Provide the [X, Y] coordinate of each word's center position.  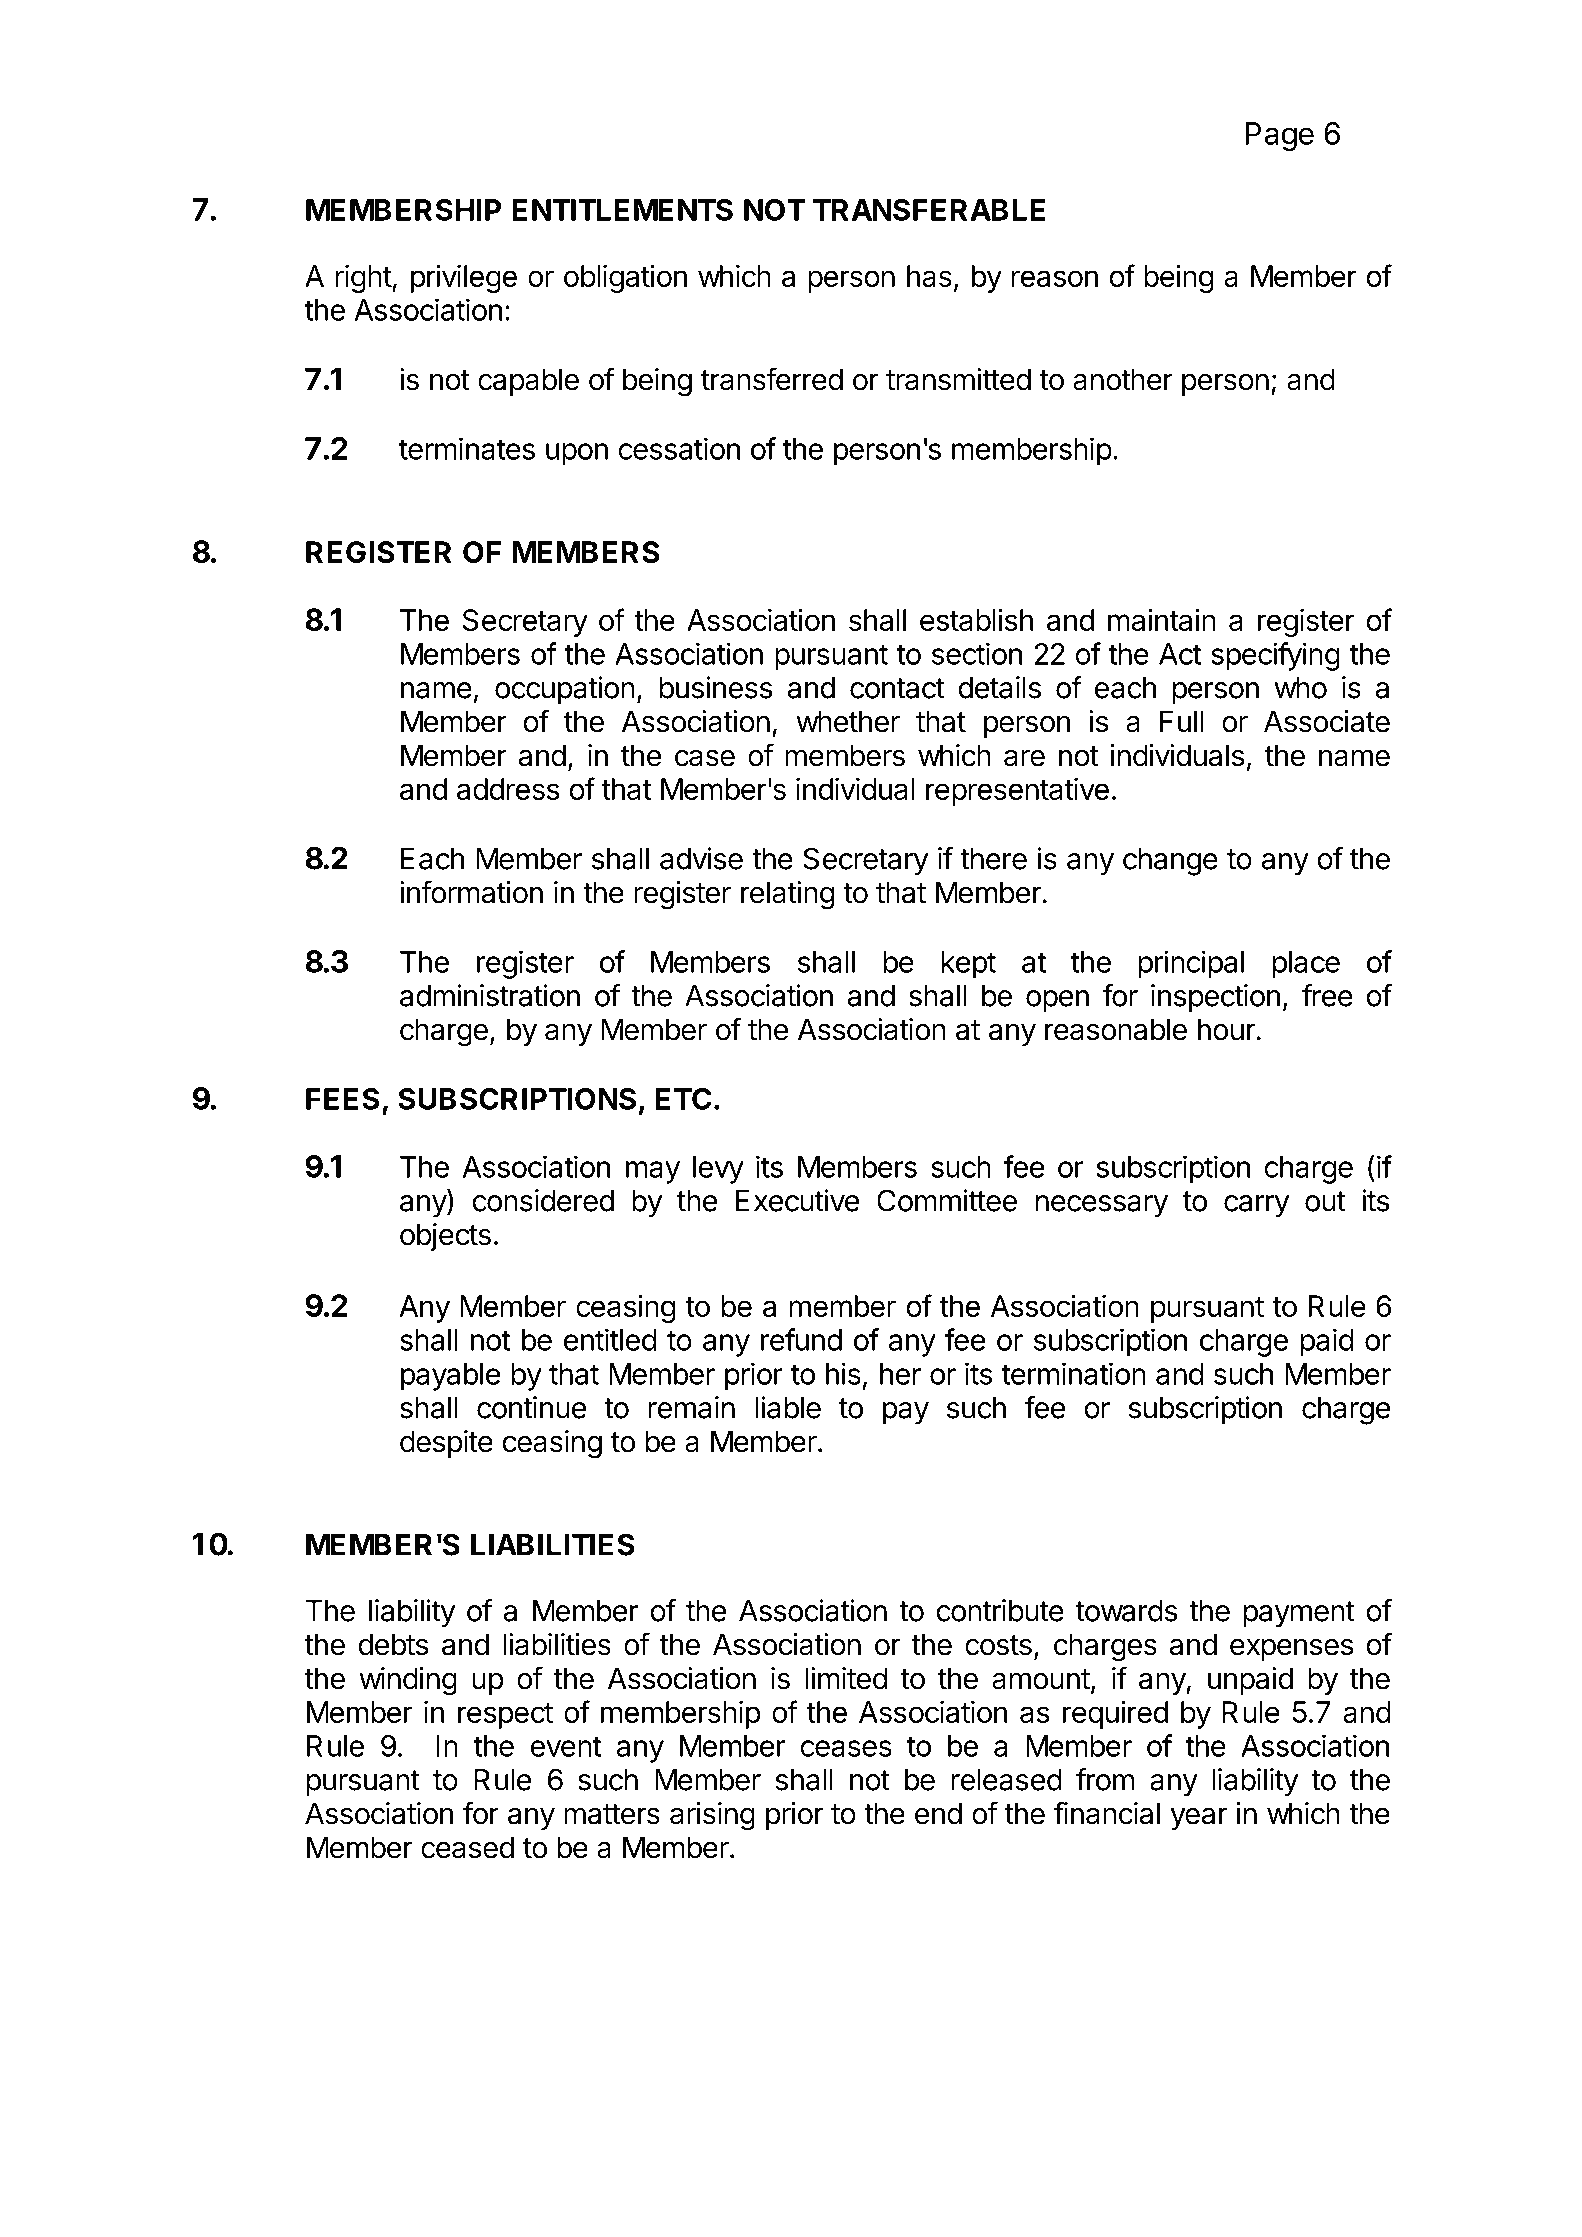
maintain [1162, 620]
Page [1279, 136]
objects [445, 1237]
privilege [464, 279]
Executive [797, 1200]
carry [1257, 1206]
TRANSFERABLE [929, 210]
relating [788, 895]
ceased [467, 1847]
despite [446, 1444]
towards [1126, 1611]
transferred [772, 379]
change [1170, 862]
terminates [467, 448]
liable [788, 1407]
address [508, 789]
